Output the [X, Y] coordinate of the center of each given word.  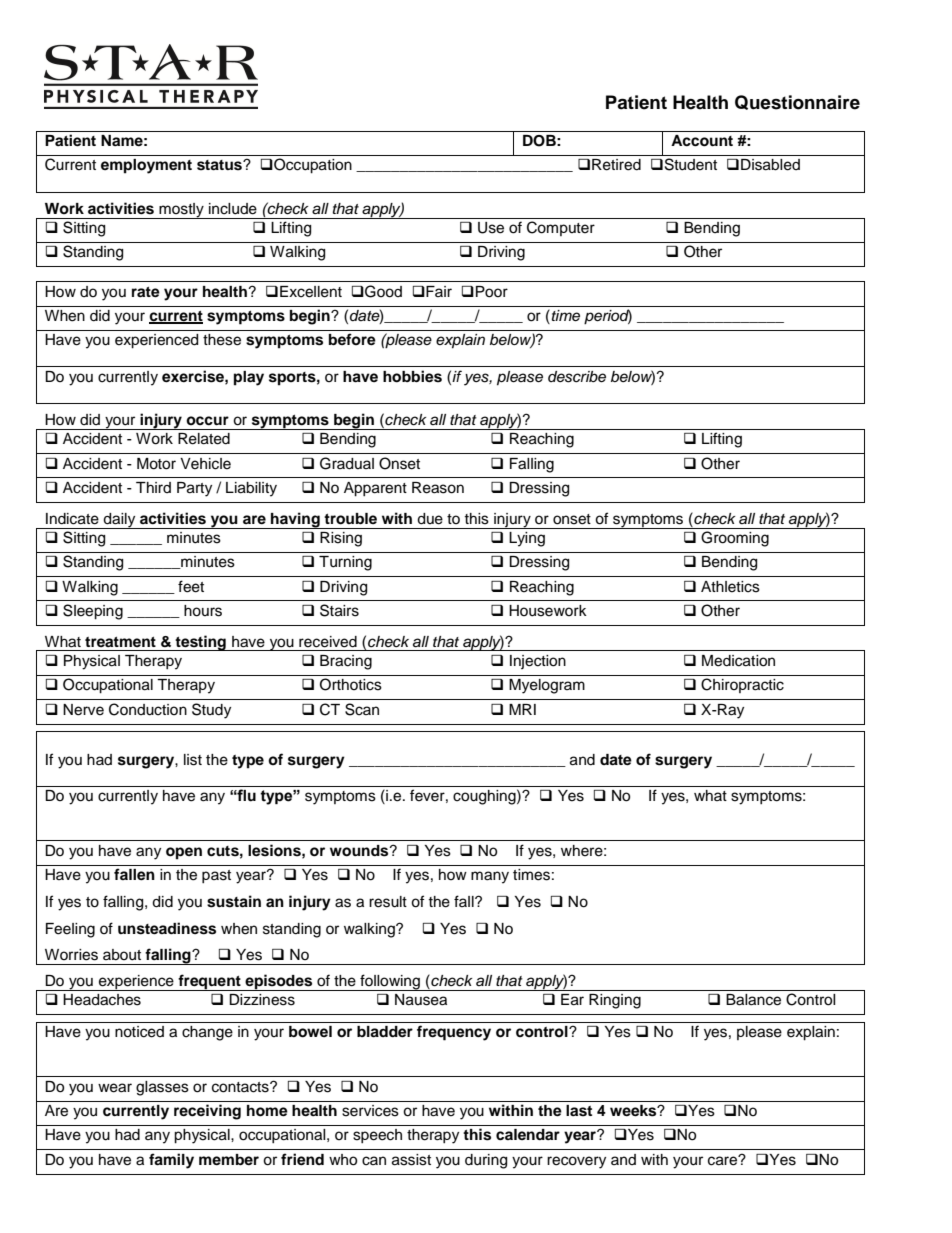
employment [146, 166]
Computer [561, 228]
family [171, 1161]
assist [411, 1160]
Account [702, 141]
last [579, 1111]
